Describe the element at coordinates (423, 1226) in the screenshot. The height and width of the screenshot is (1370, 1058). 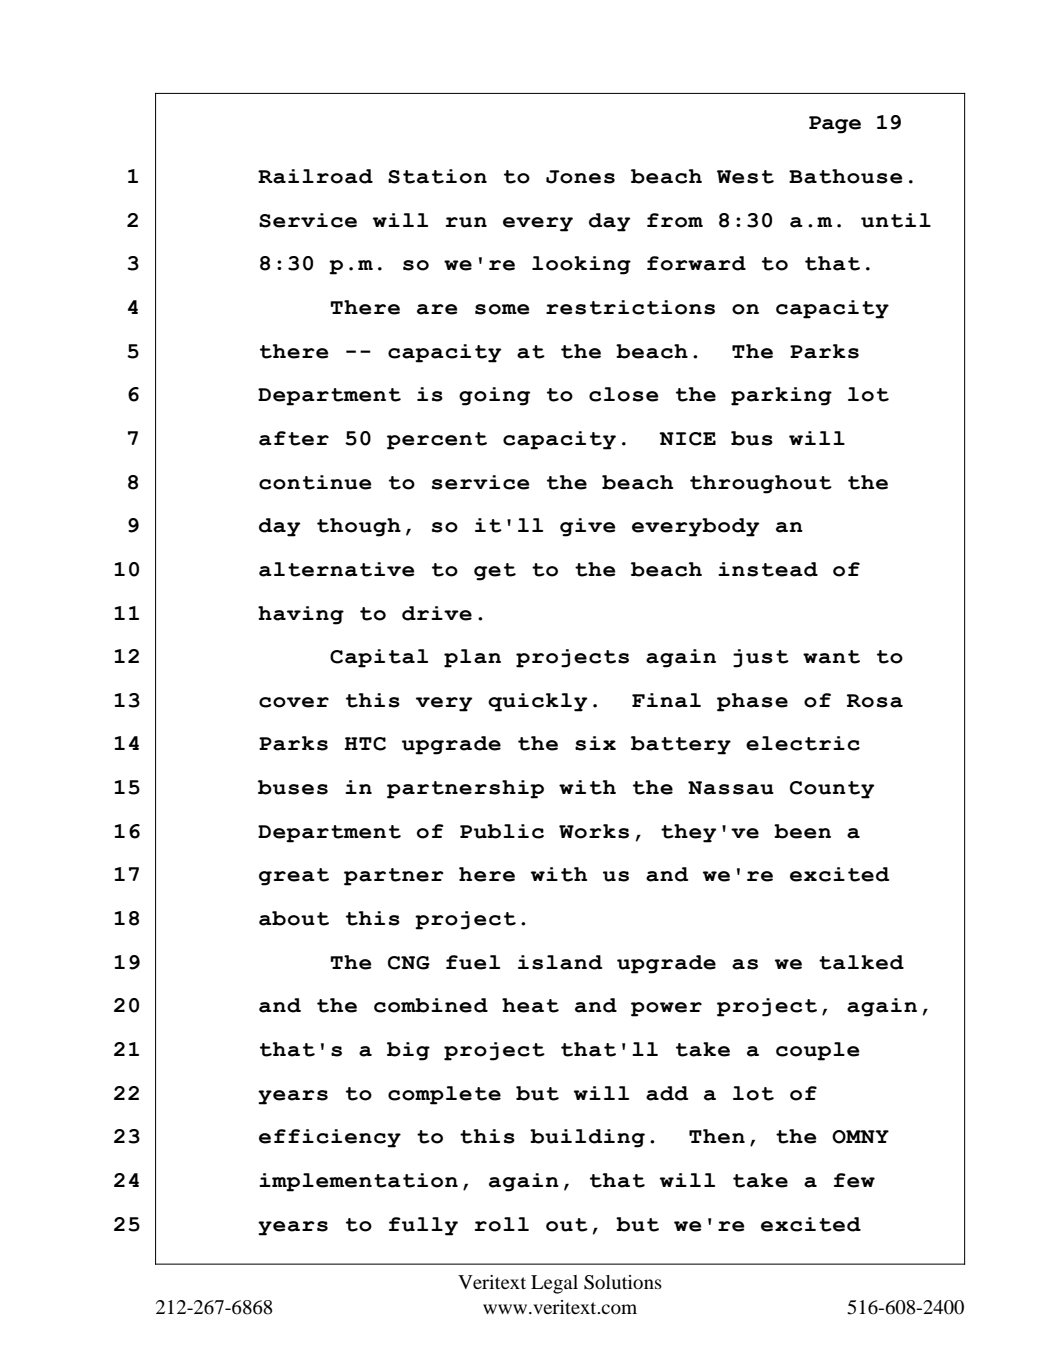
I see `fully` at that location.
